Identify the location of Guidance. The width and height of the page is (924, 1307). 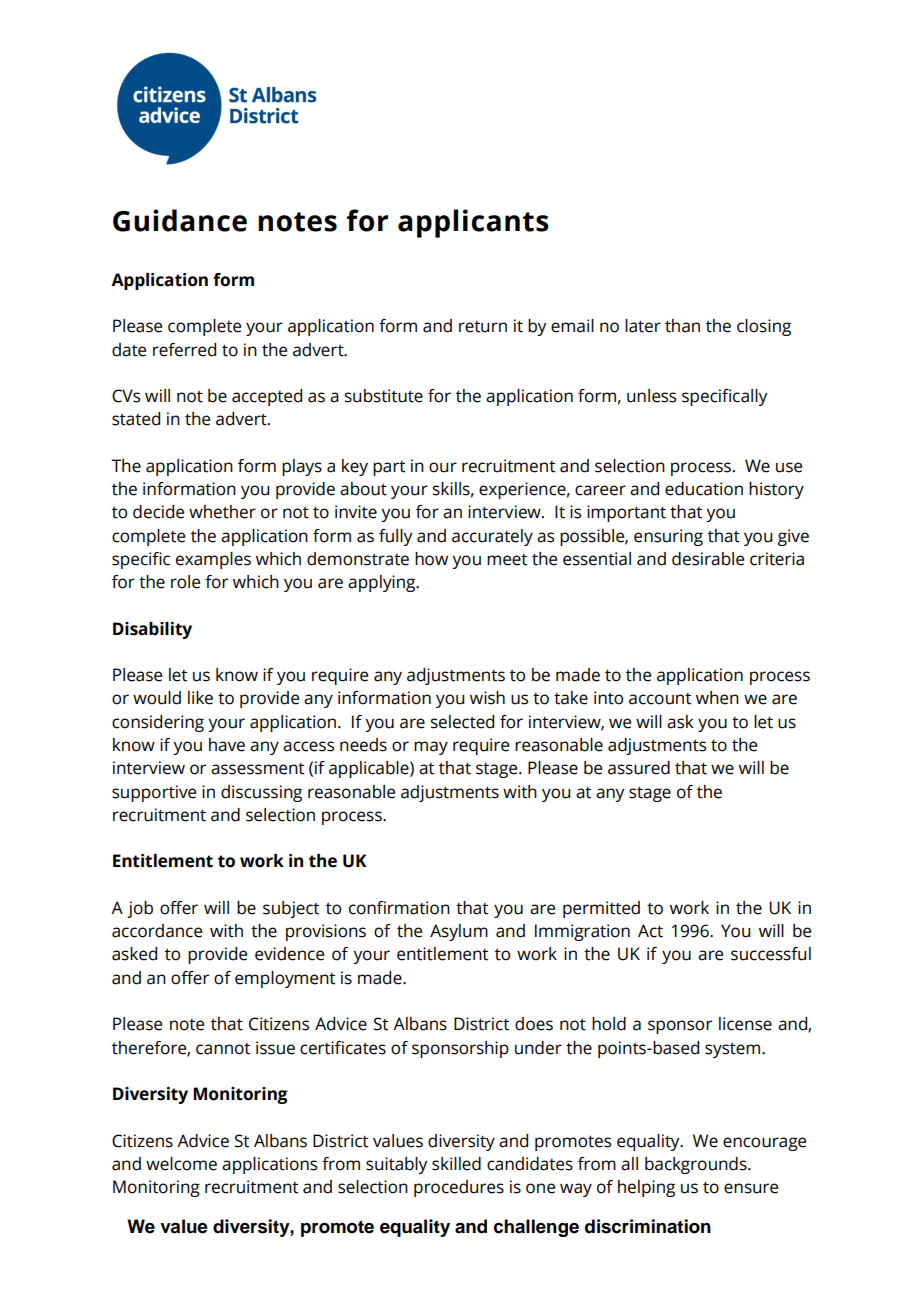
(180, 220).
